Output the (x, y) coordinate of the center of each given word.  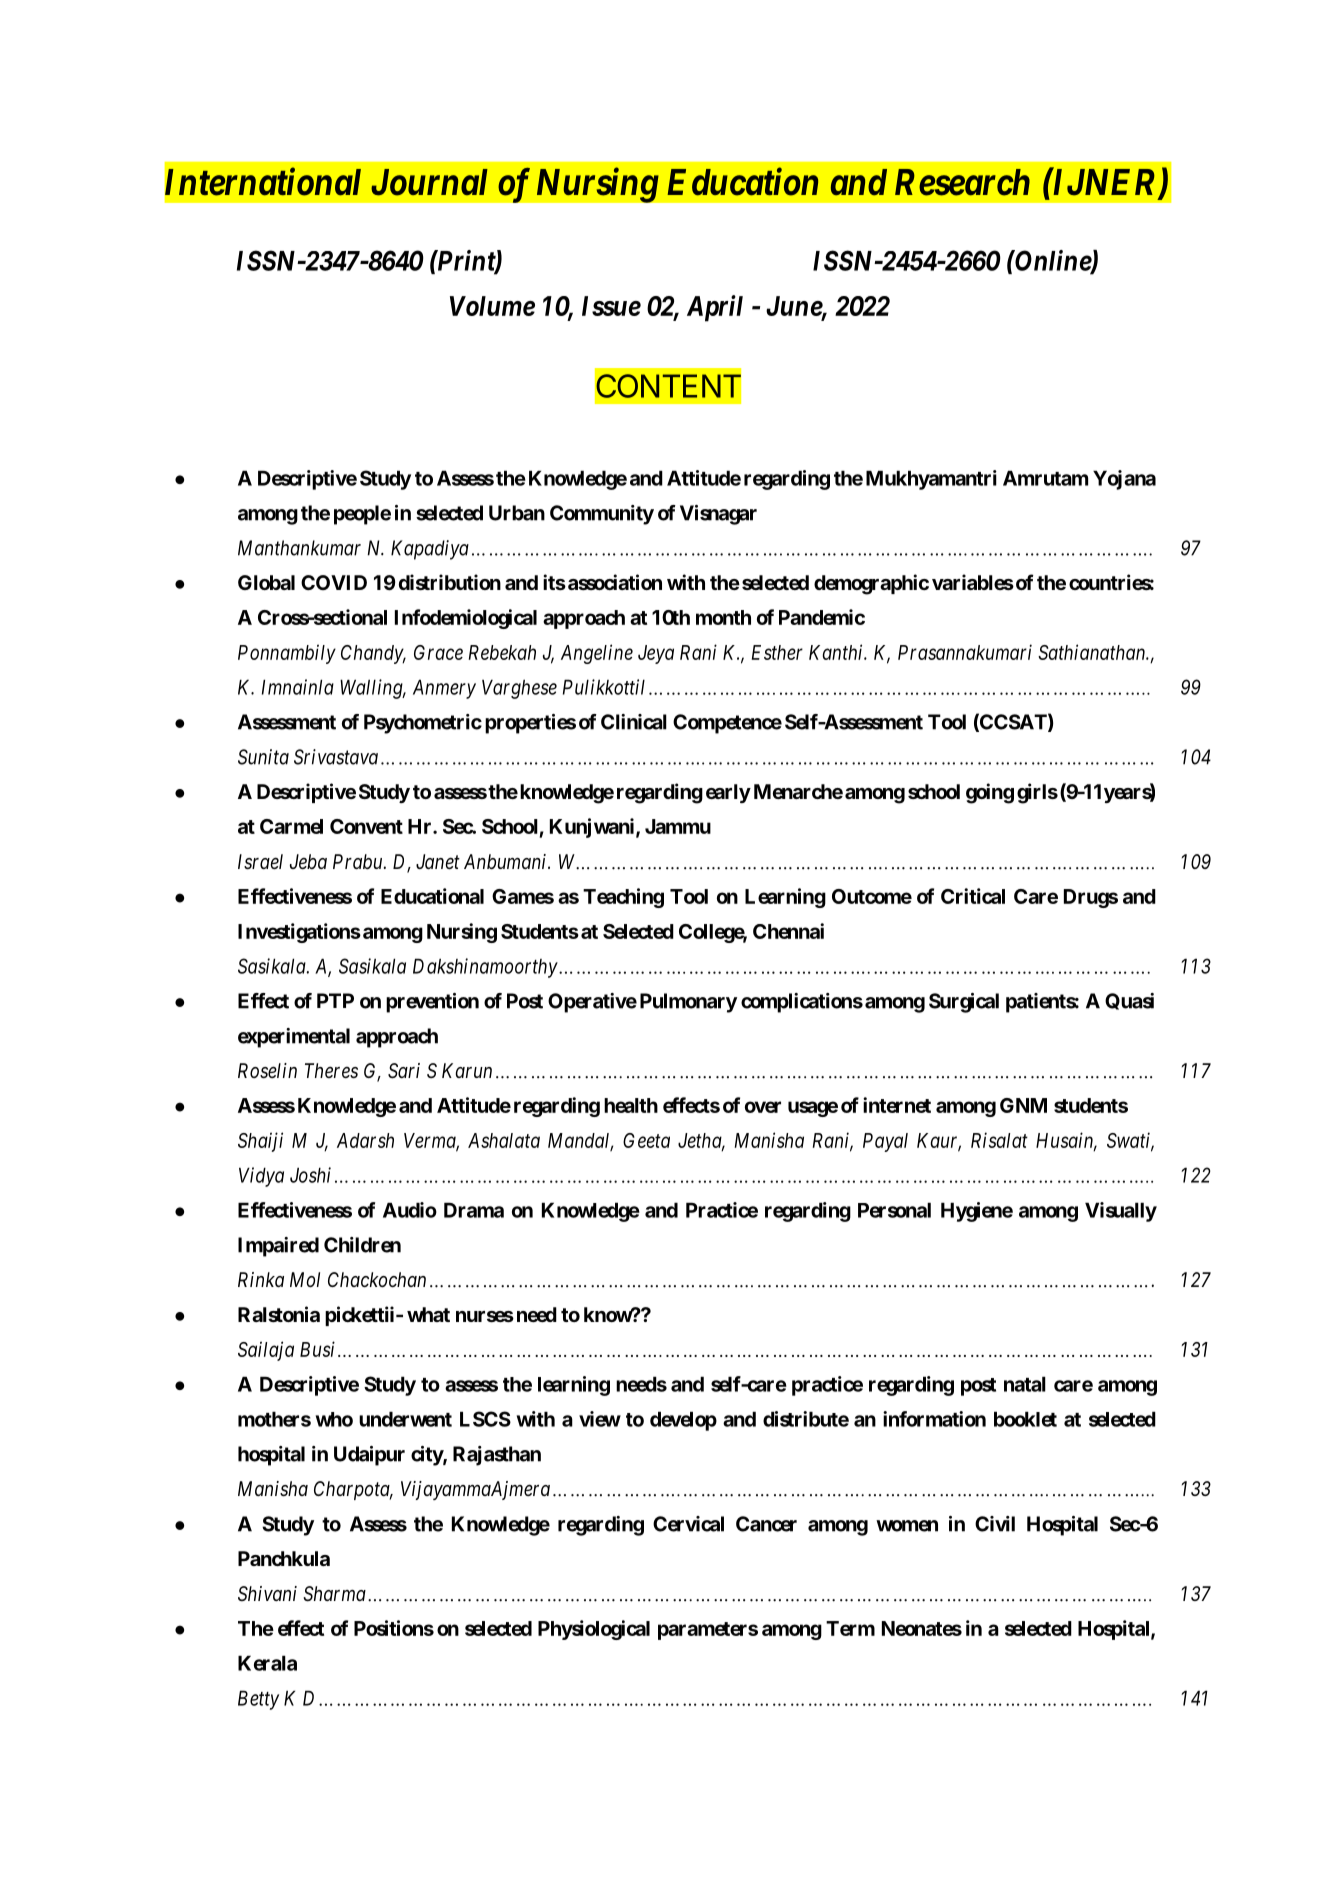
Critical (973, 896)
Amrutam (1045, 478)
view (600, 1419)
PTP (335, 1000)
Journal (429, 182)
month (723, 617)
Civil (995, 1524)
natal (1025, 1384)
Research (962, 182)
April (715, 308)
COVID (334, 582)
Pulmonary (688, 1003)
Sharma (334, 1594)
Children (362, 1245)
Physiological (594, 1630)
